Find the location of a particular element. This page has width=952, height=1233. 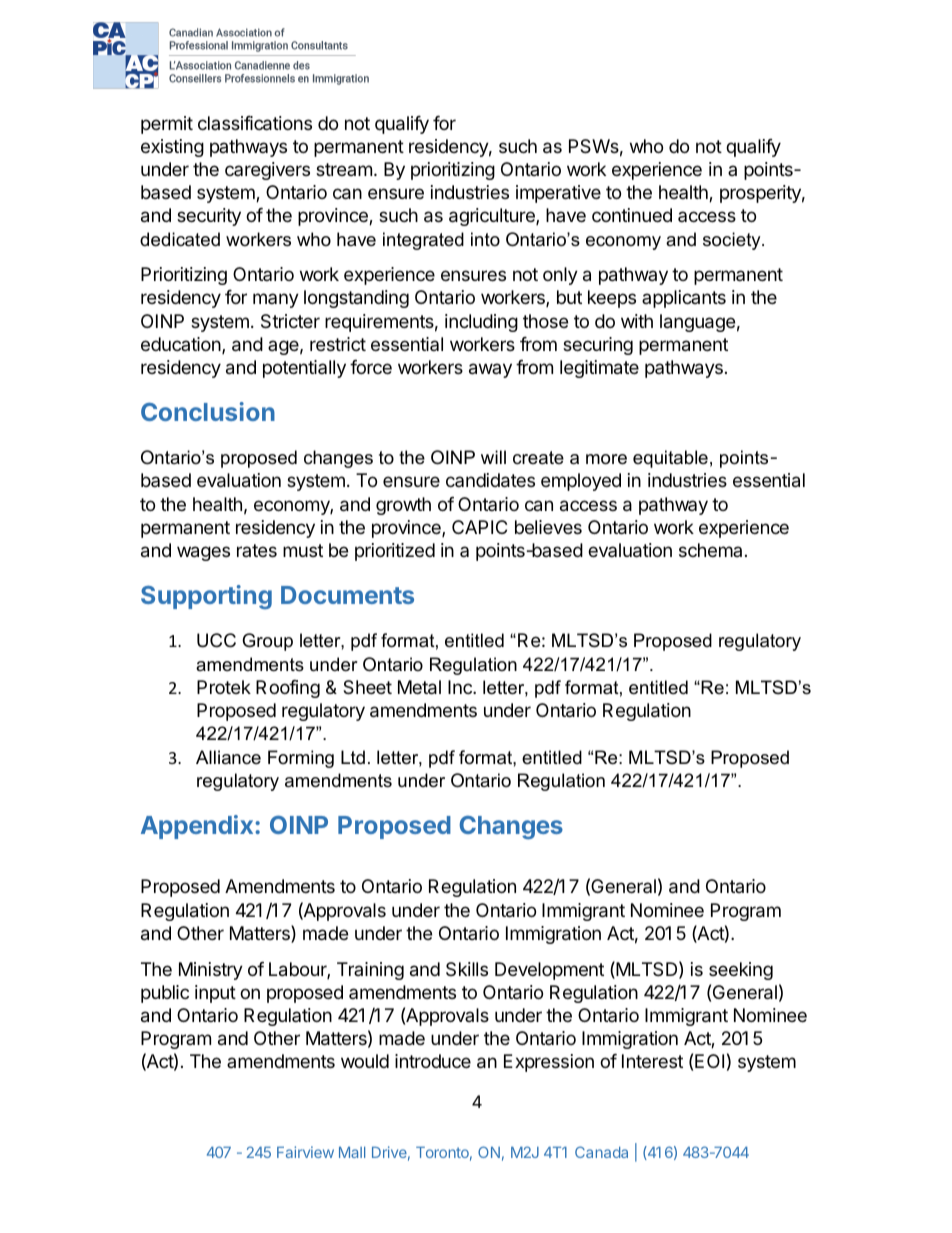

Ltd is located at coordinates (353, 757).
